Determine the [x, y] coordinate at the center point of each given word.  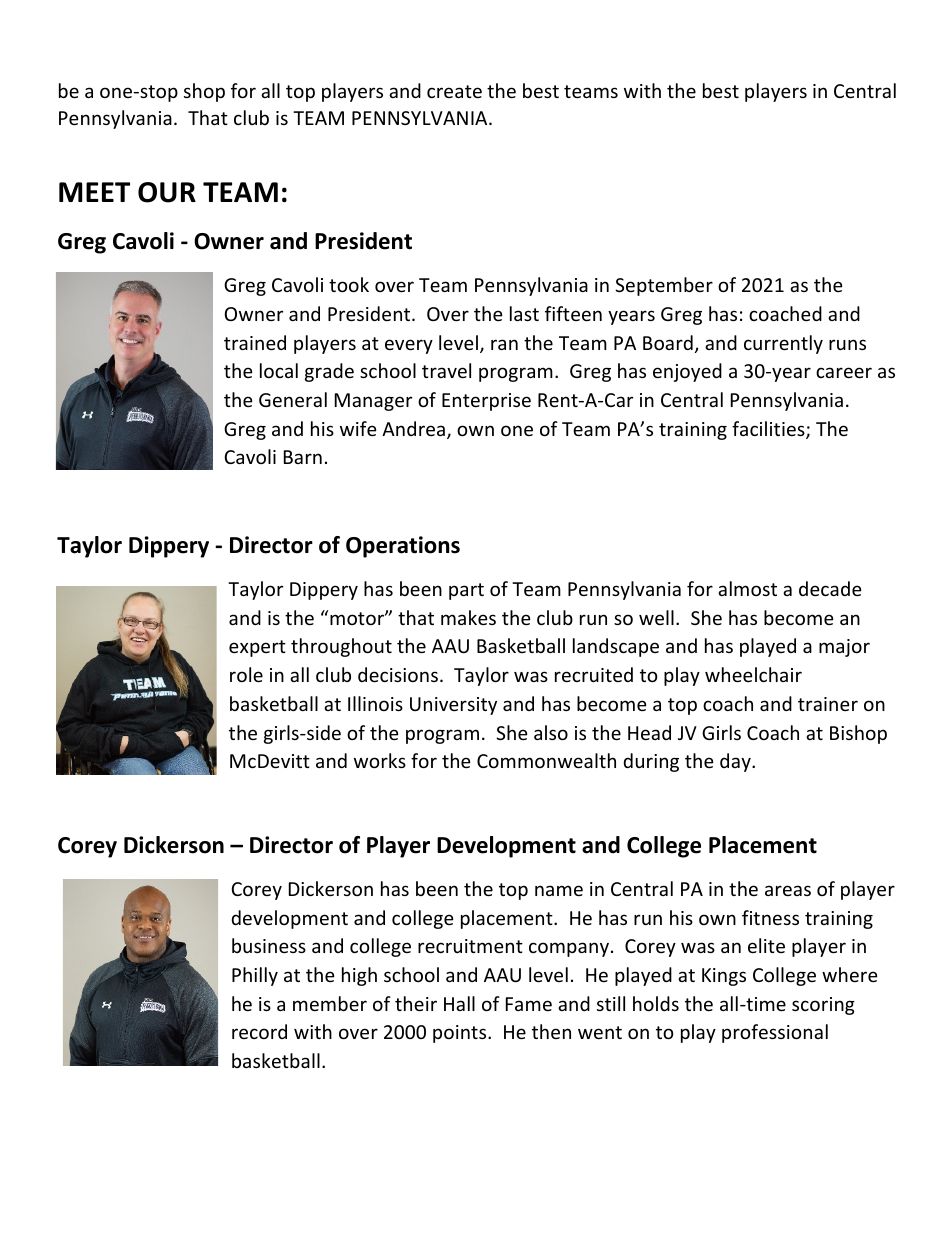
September [664, 286]
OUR [167, 192]
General [293, 399]
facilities [769, 430]
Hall [459, 1003]
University [453, 706]
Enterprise [486, 402]
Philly [255, 976]
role [246, 674]
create [454, 91]
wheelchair [753, 674]
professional [775, 1033]
